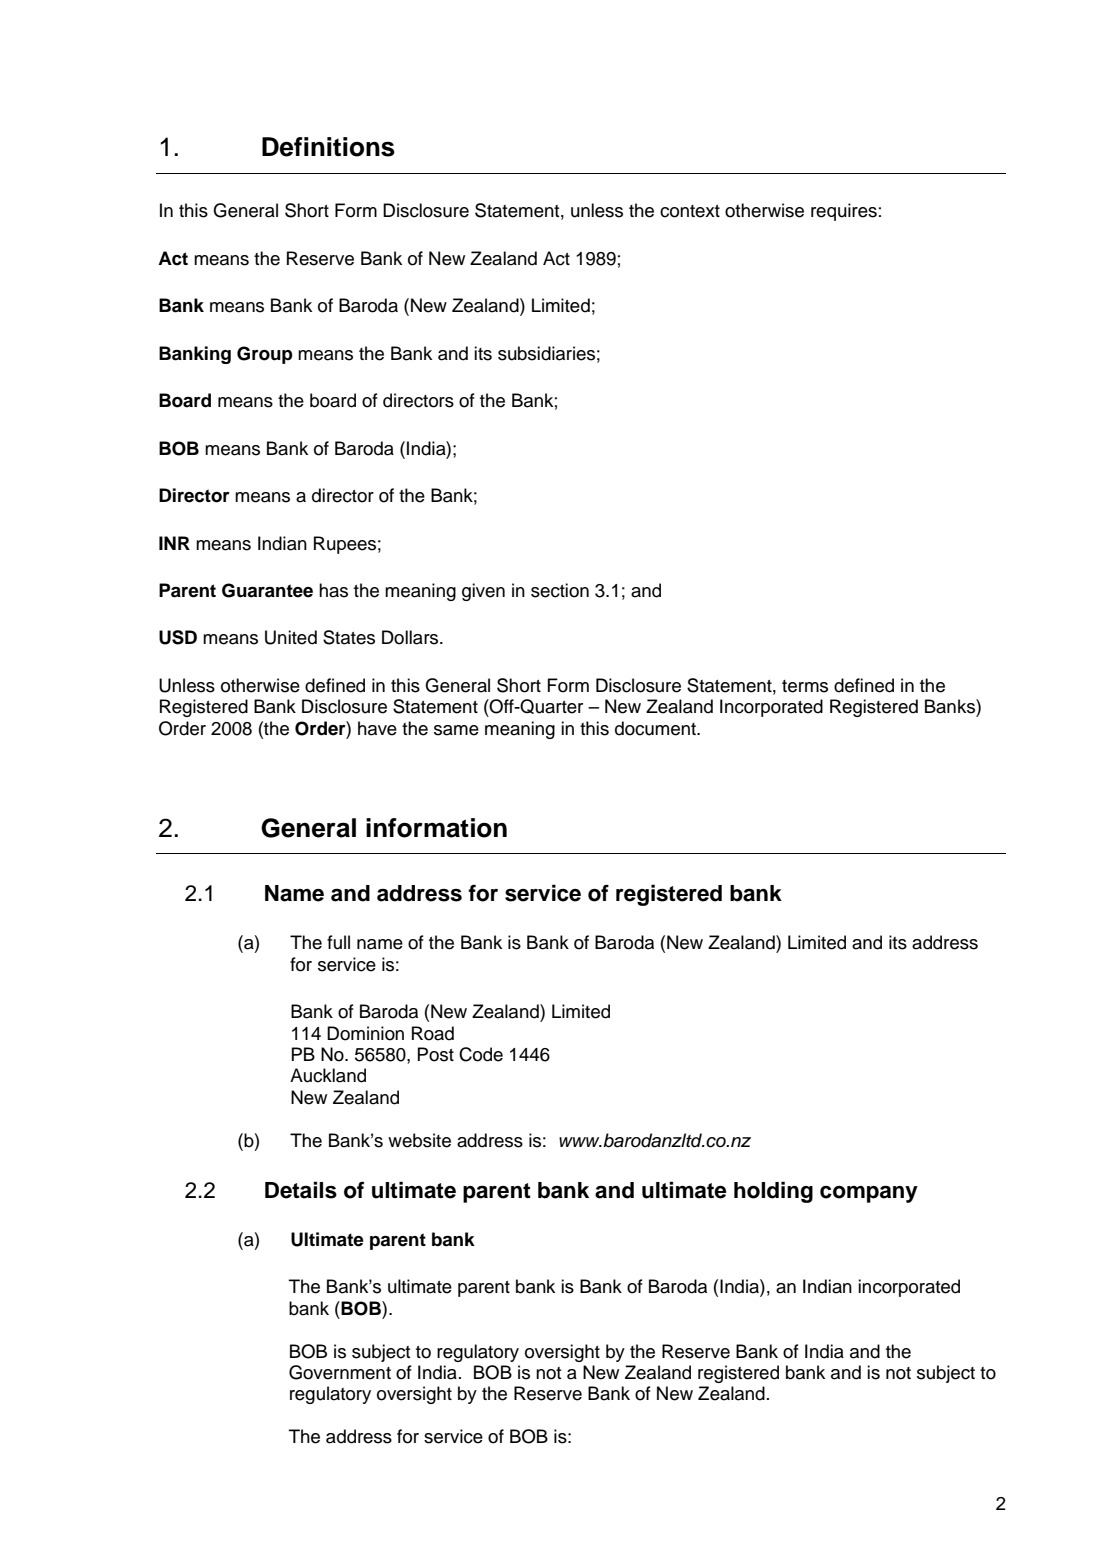 Image resolution: width=1108 pixels, height=1567 pixels. Describe the element at coordinates (340, 1372) in the page. I see `Government` at that location.
